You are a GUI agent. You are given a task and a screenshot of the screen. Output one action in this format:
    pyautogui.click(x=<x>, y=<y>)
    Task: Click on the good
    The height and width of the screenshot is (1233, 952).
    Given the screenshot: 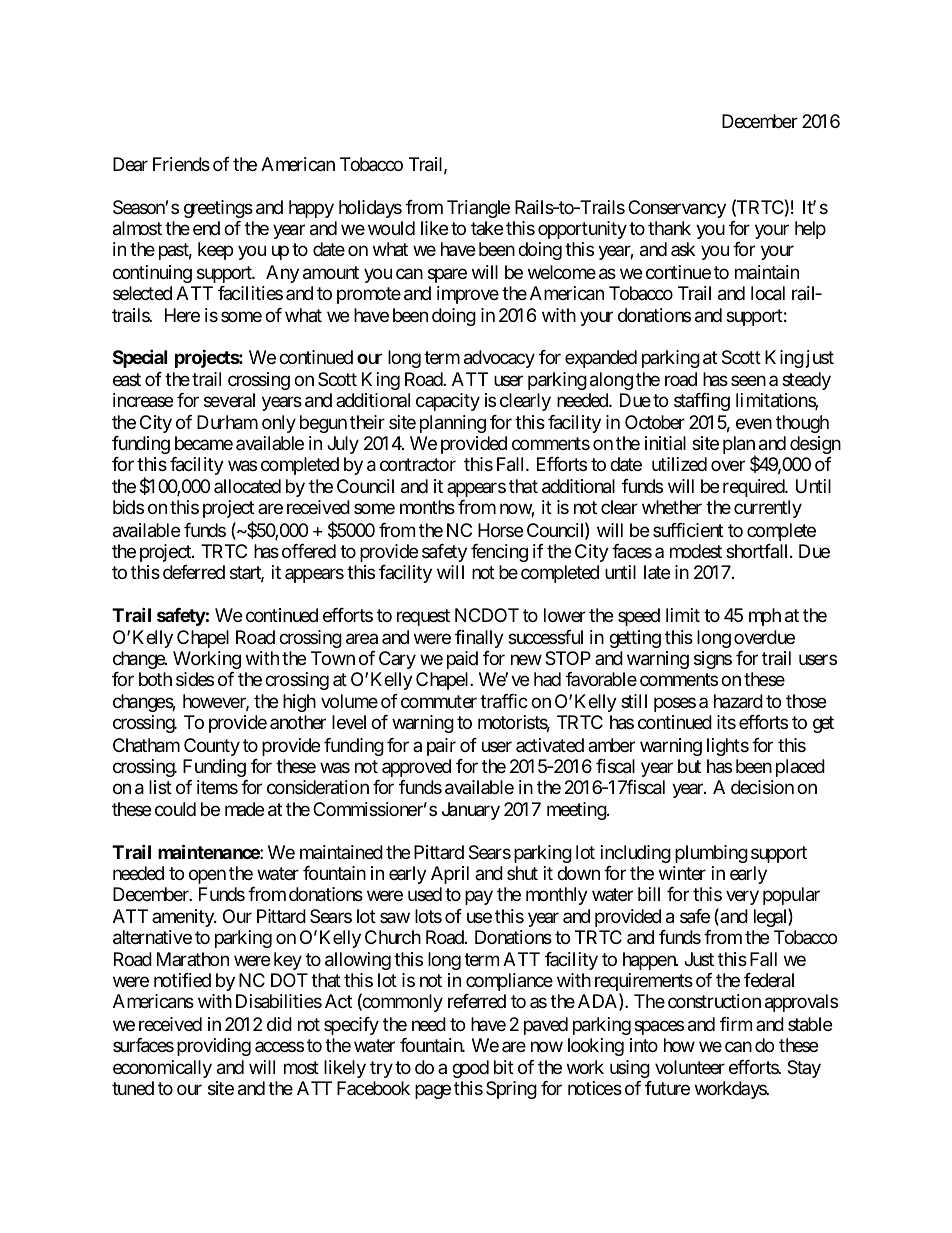 What is the action you would take?
    pyautogui.click(x=470, y=1069)
